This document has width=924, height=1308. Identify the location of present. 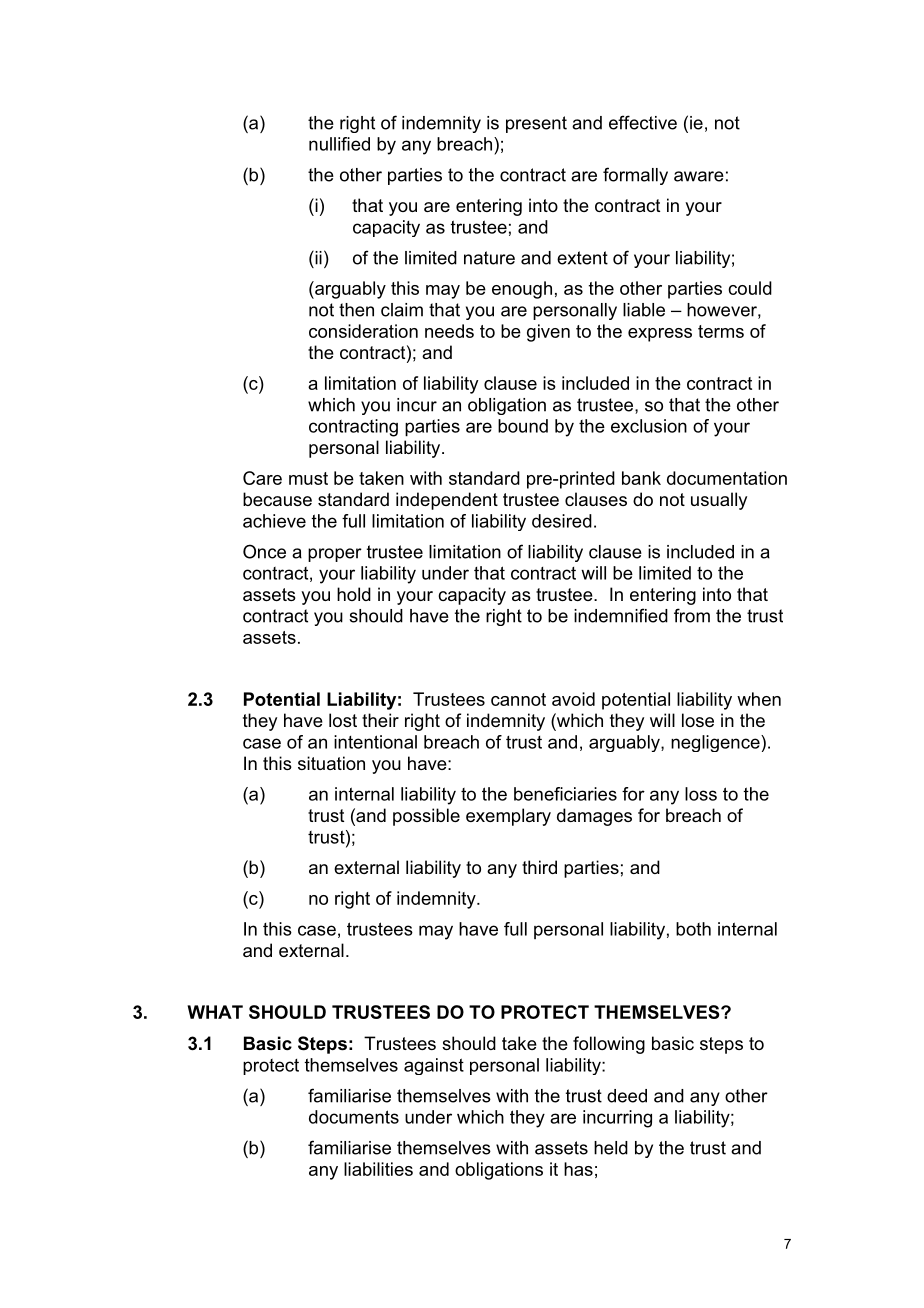
(536, 124).
